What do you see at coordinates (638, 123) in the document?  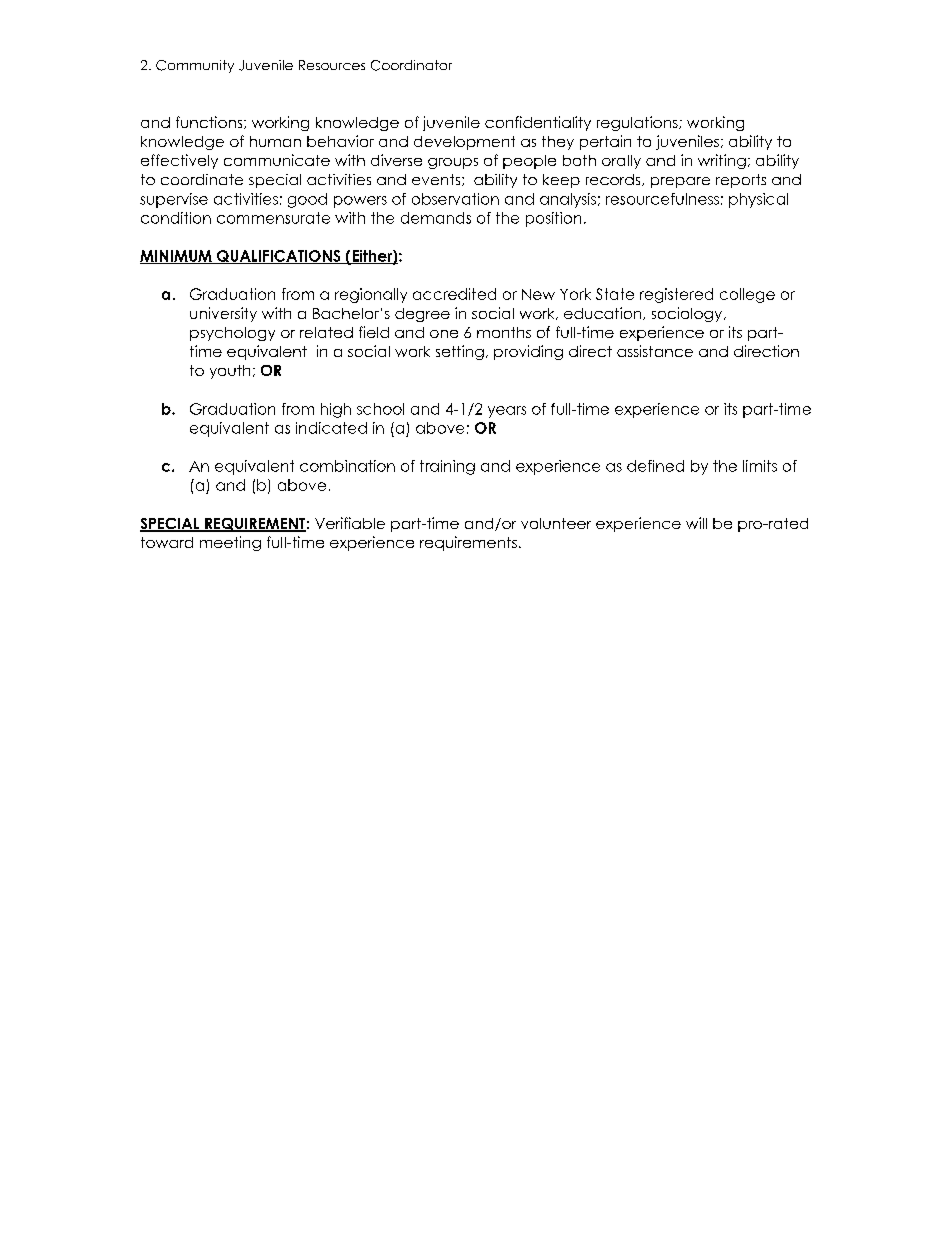 I see `regulations` at bounding box center [638, 123].
